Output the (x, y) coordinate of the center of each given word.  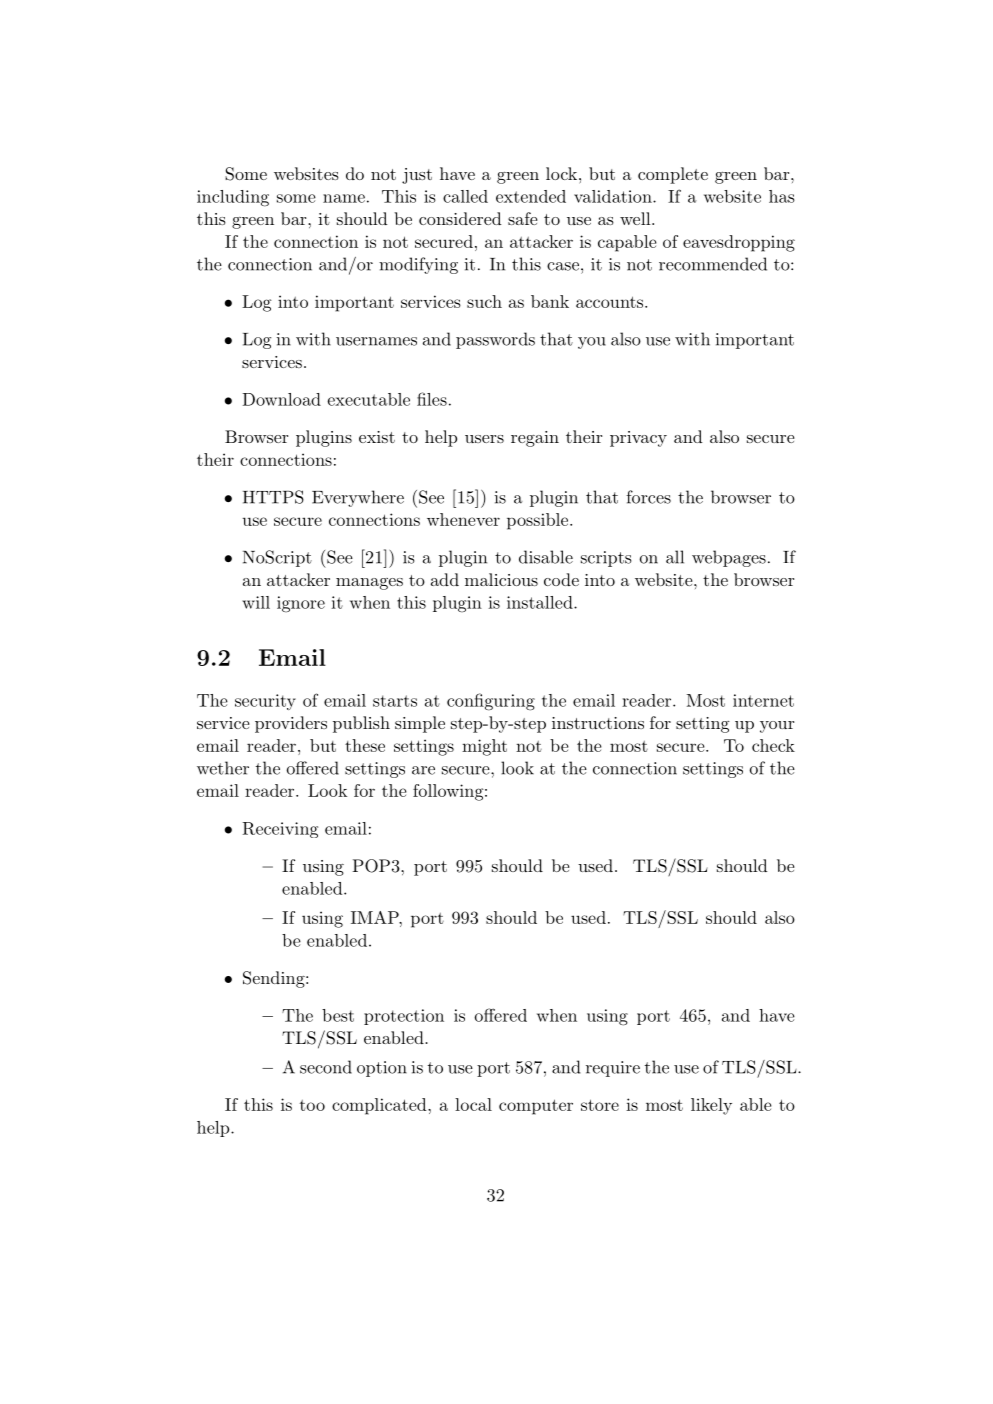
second (326, 1067)
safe (523, 218)
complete (673, 175)
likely (711, 1106)
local (473, 1104)
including (233, 198)
